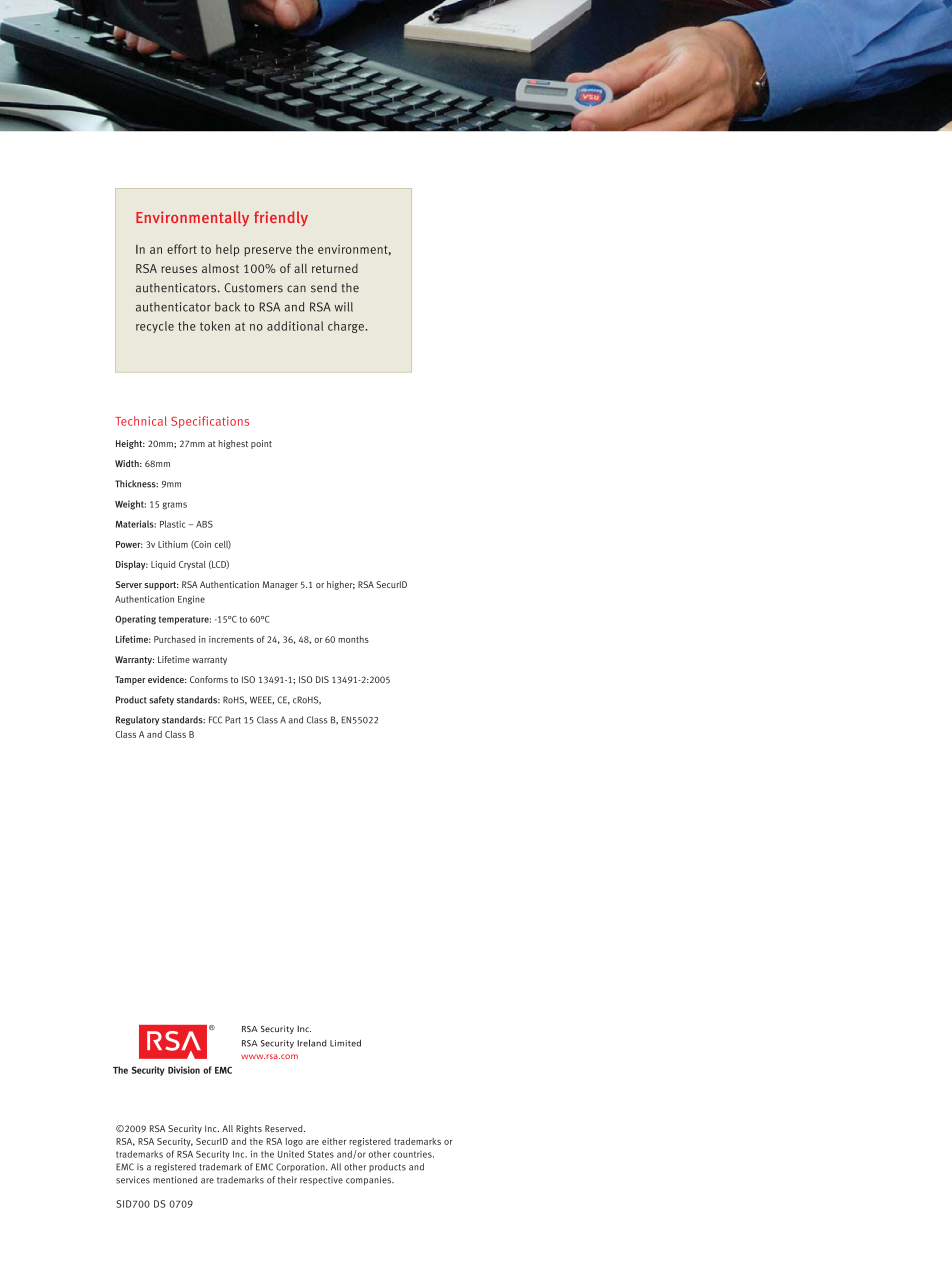 The width and height of the page is (952, 1267). Describe the element at coordinates (334, 1141) in the page. I see `either` at that location.
